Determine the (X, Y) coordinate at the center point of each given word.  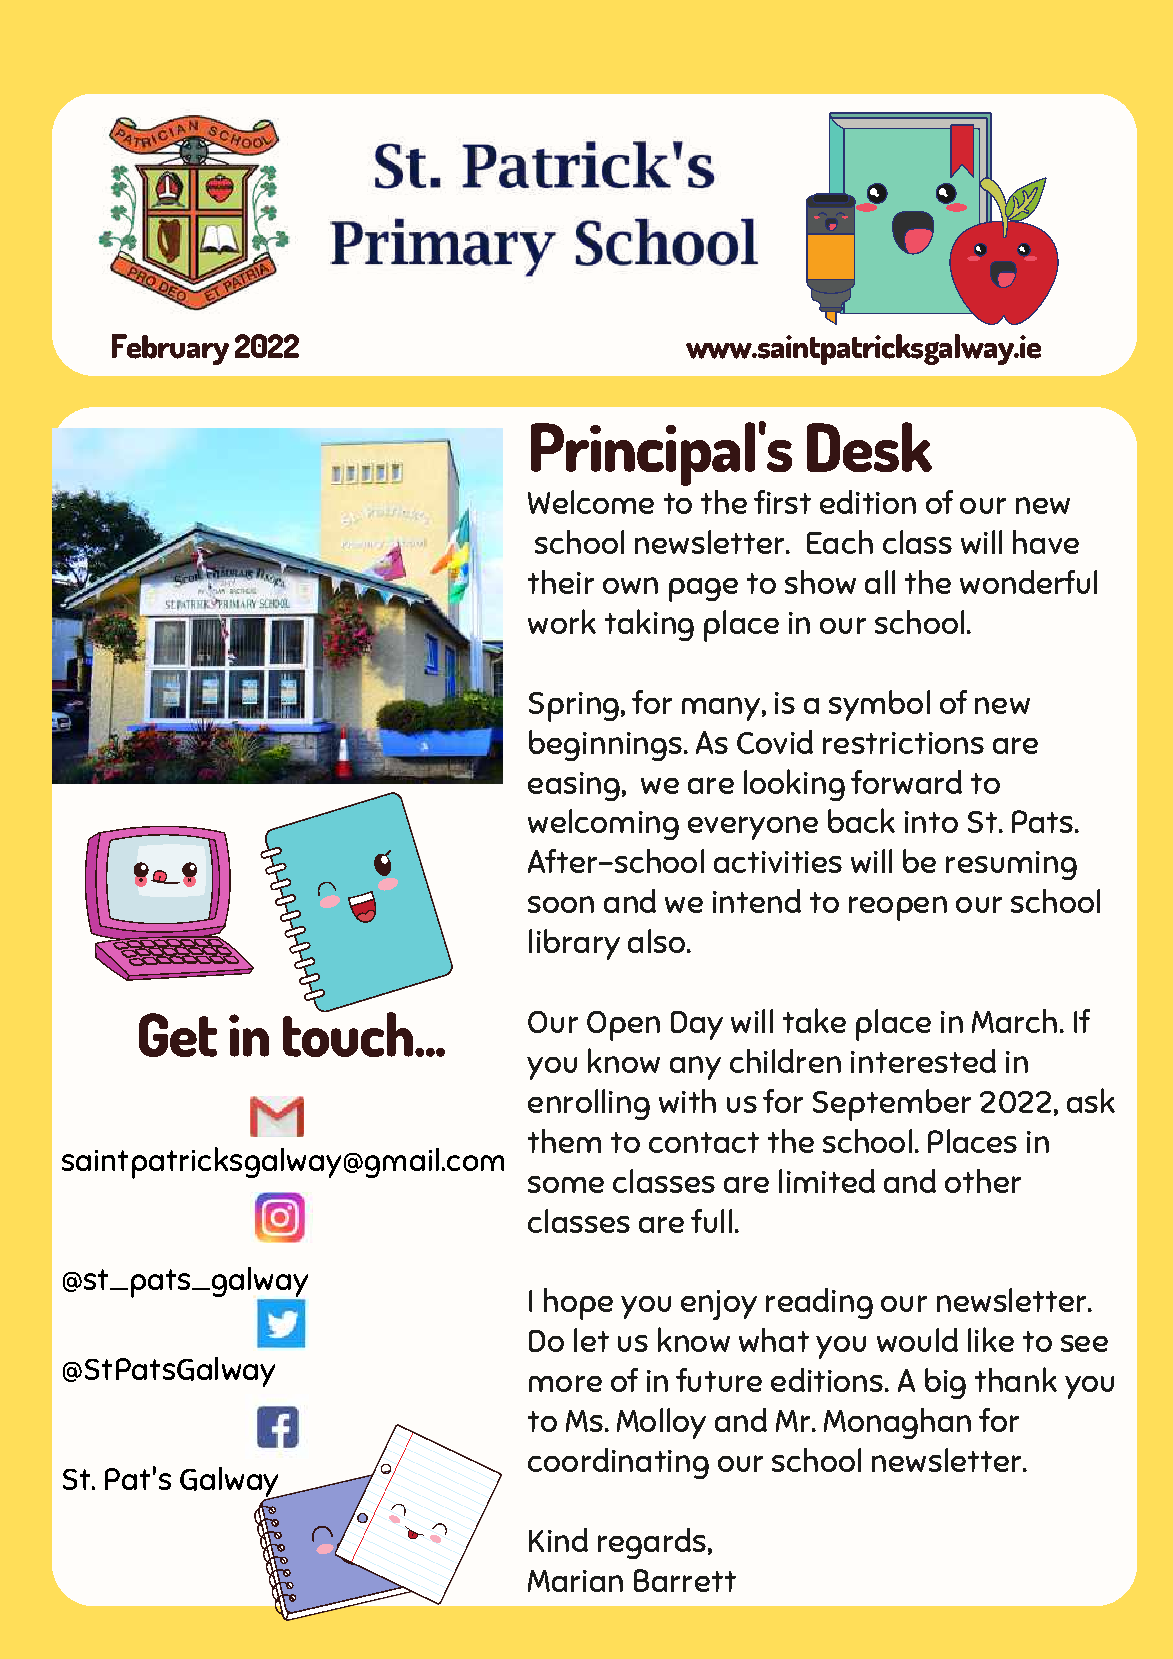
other (983, 1181)
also (656, 941)
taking (649, 625)
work (562, 621)
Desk (869, 447)
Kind (558, 1540)
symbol (879, 705)
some (566, 1184)
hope (578, 1304)
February (170, 349)
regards (652, 1543)
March (1014, 1021)
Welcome (591, 502)
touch (349, 1033)
